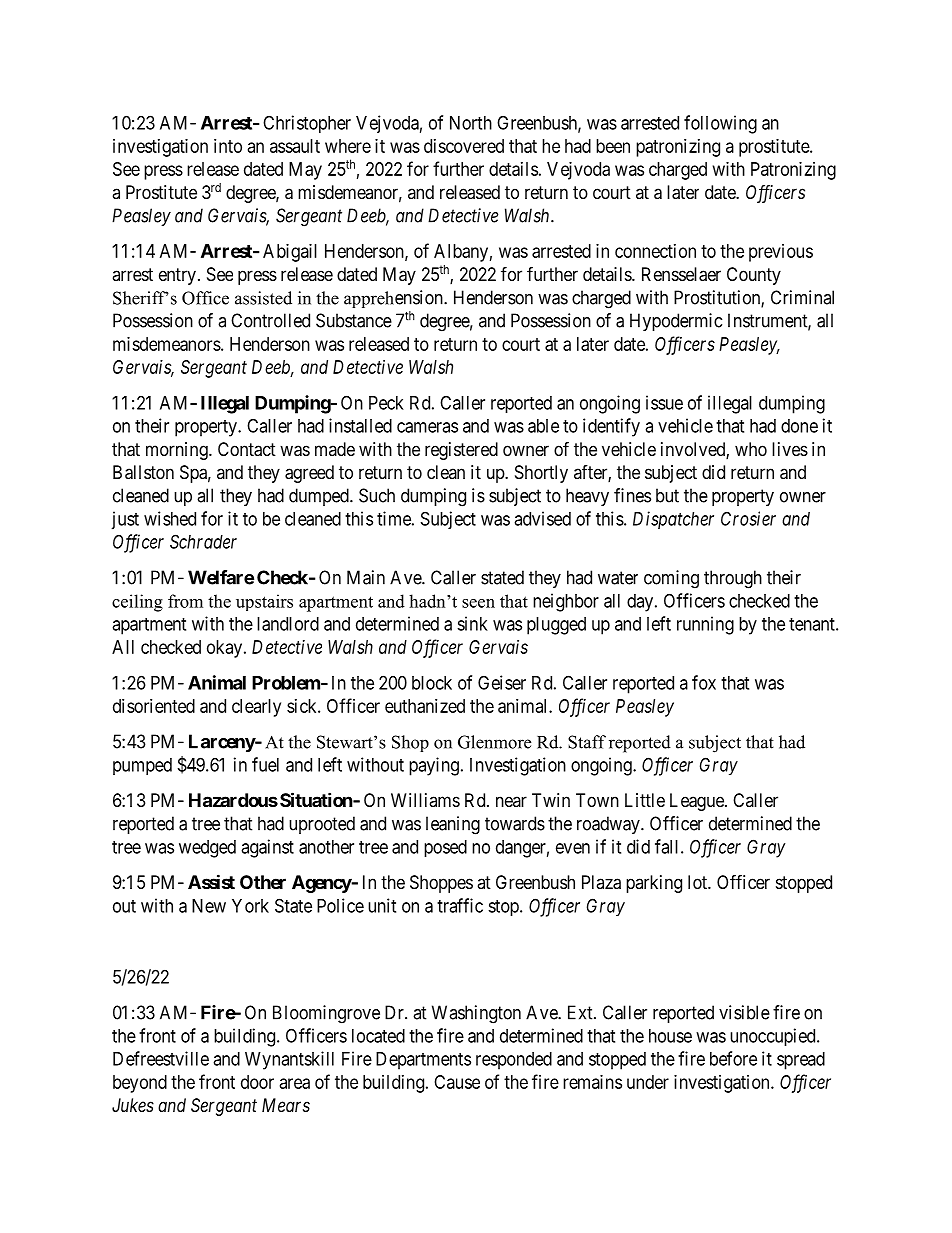 The image size is (952, 1233). I want to click on discovered, so click(464, 146).
